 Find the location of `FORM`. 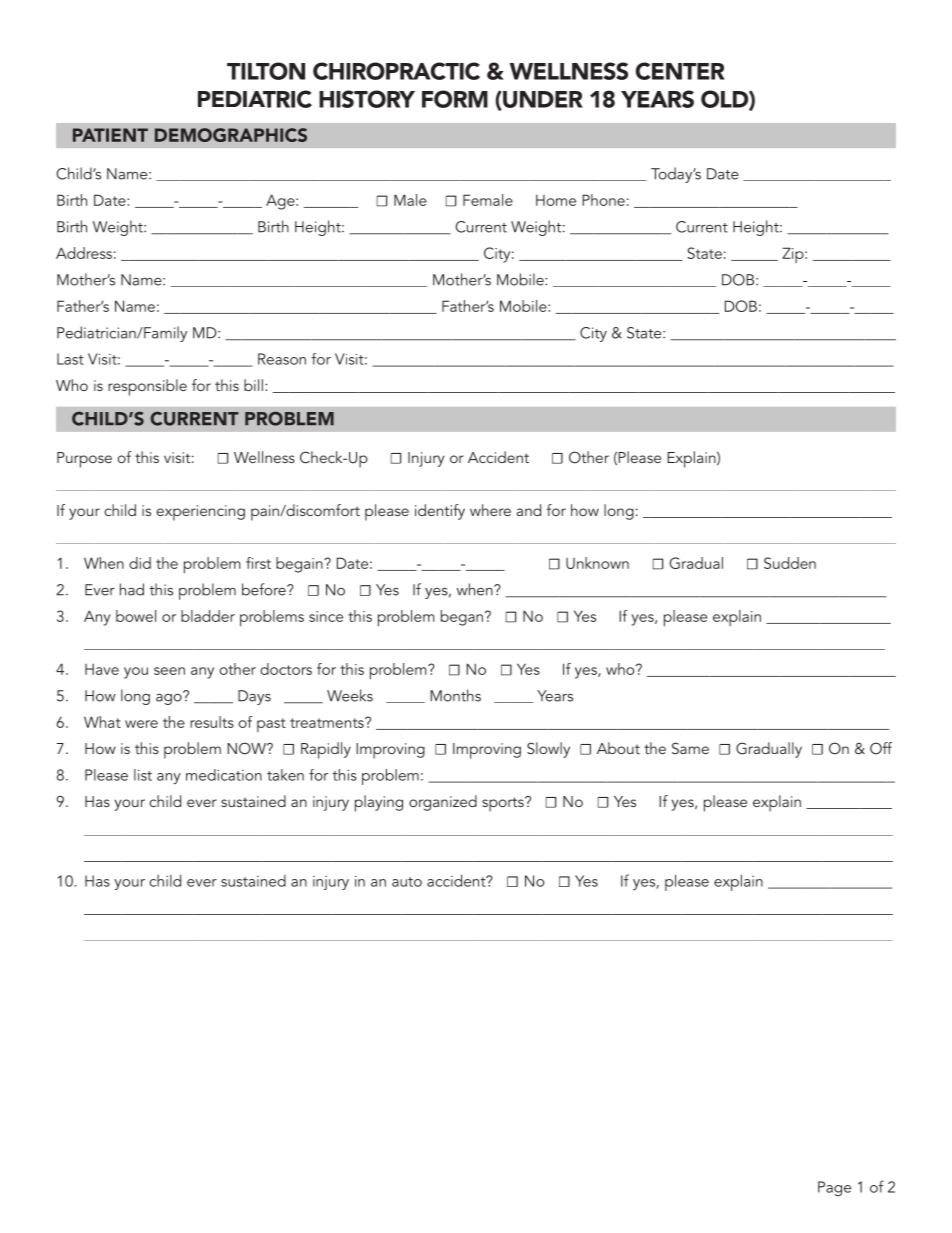

FORM is located at coordinates (455, 99).
